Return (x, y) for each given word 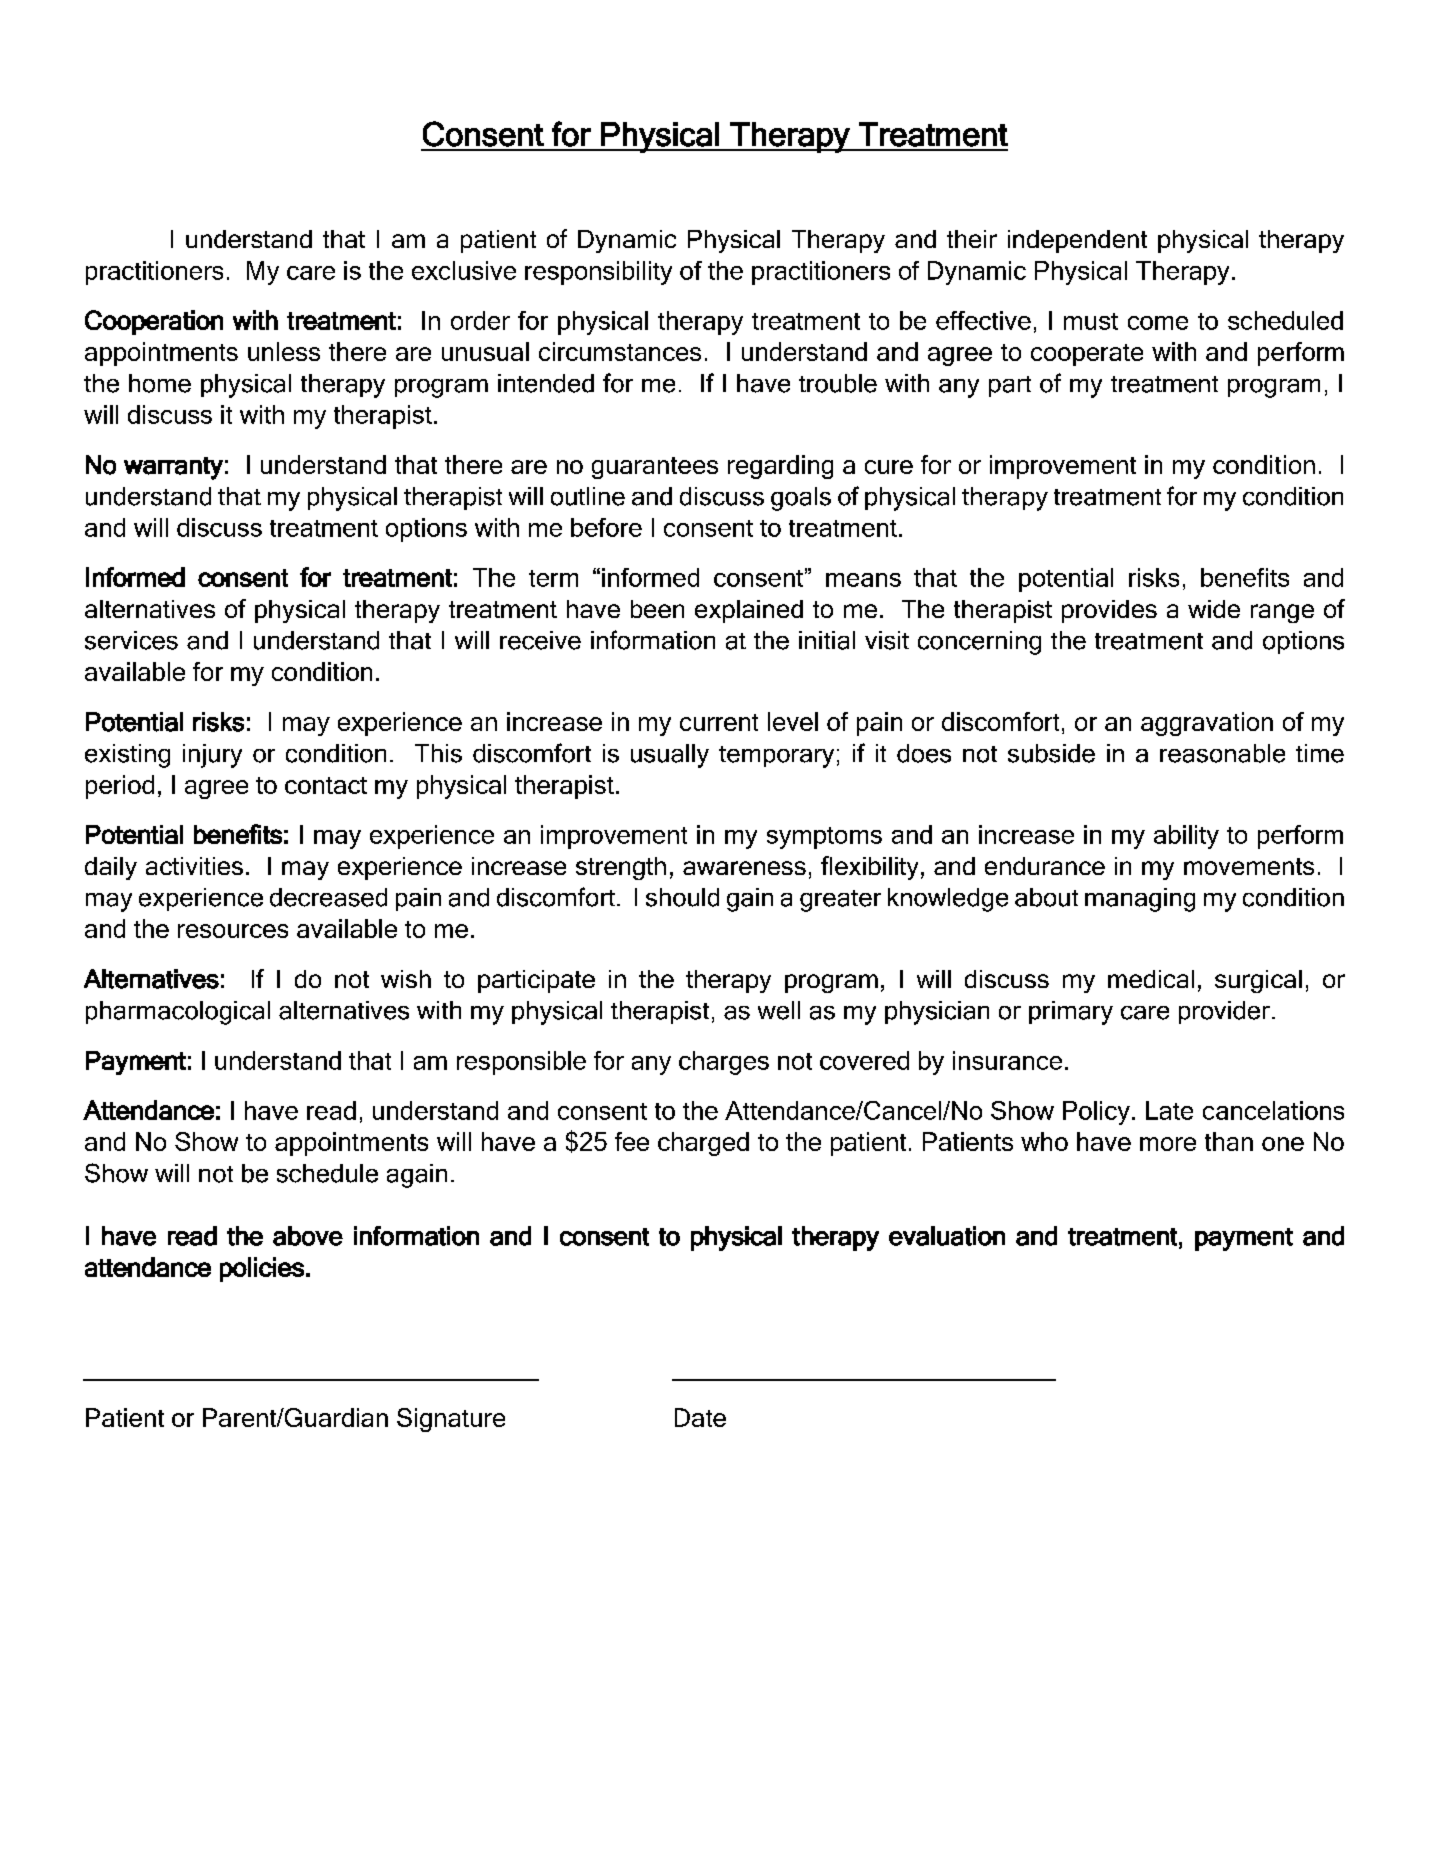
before (606, 527)
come (1158, 323)
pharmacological (178, 1013)
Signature (451, 1420)
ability (1186, 837)
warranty (173, 468)
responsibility (598, 273)
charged (703, 1144)
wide (1214, 609)
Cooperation (154, 322)
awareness (744, 868)
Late (1169, 1110)
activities (194, 866)
